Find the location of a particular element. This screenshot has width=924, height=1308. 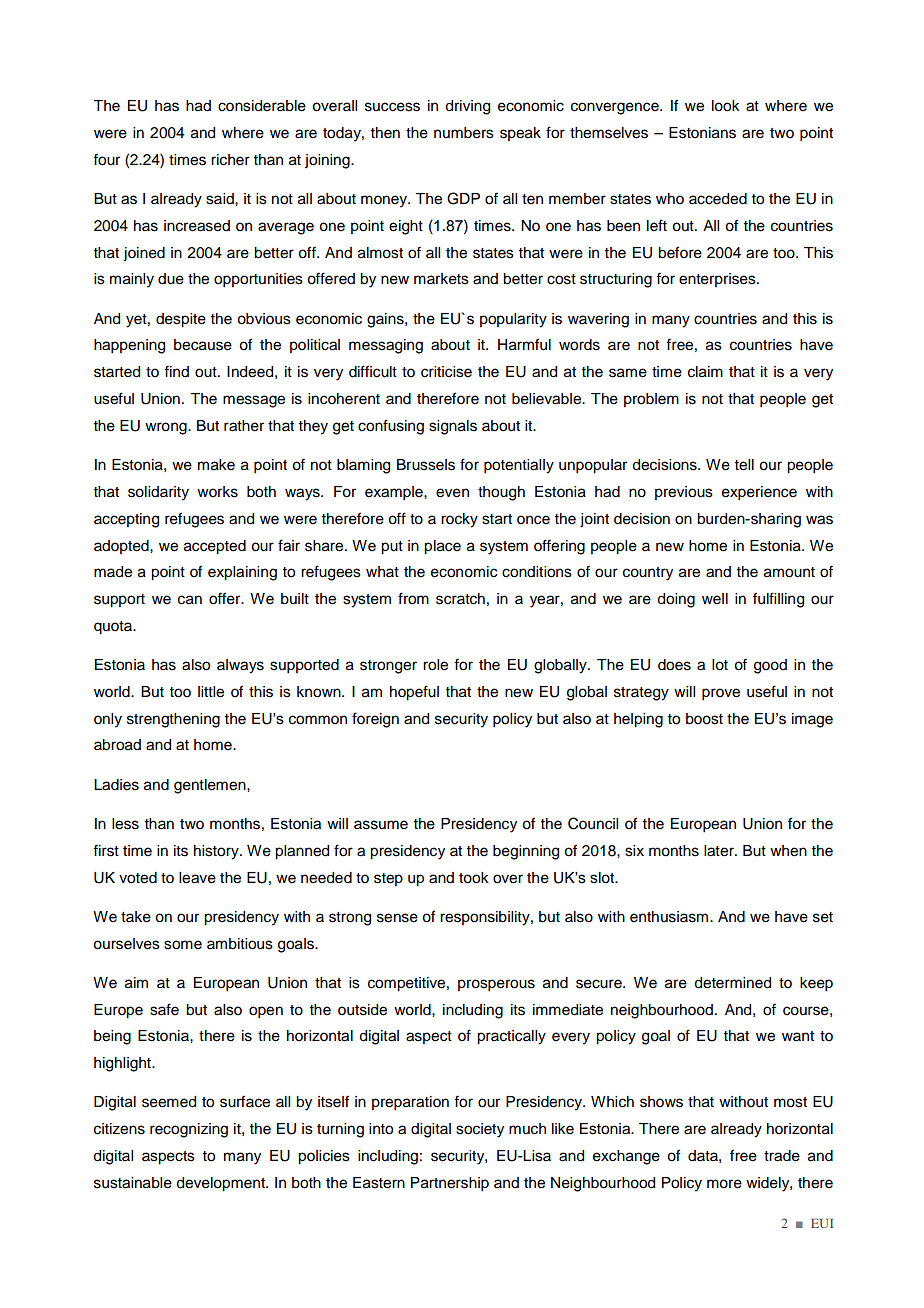

took is located at coordinates (474, 878).
